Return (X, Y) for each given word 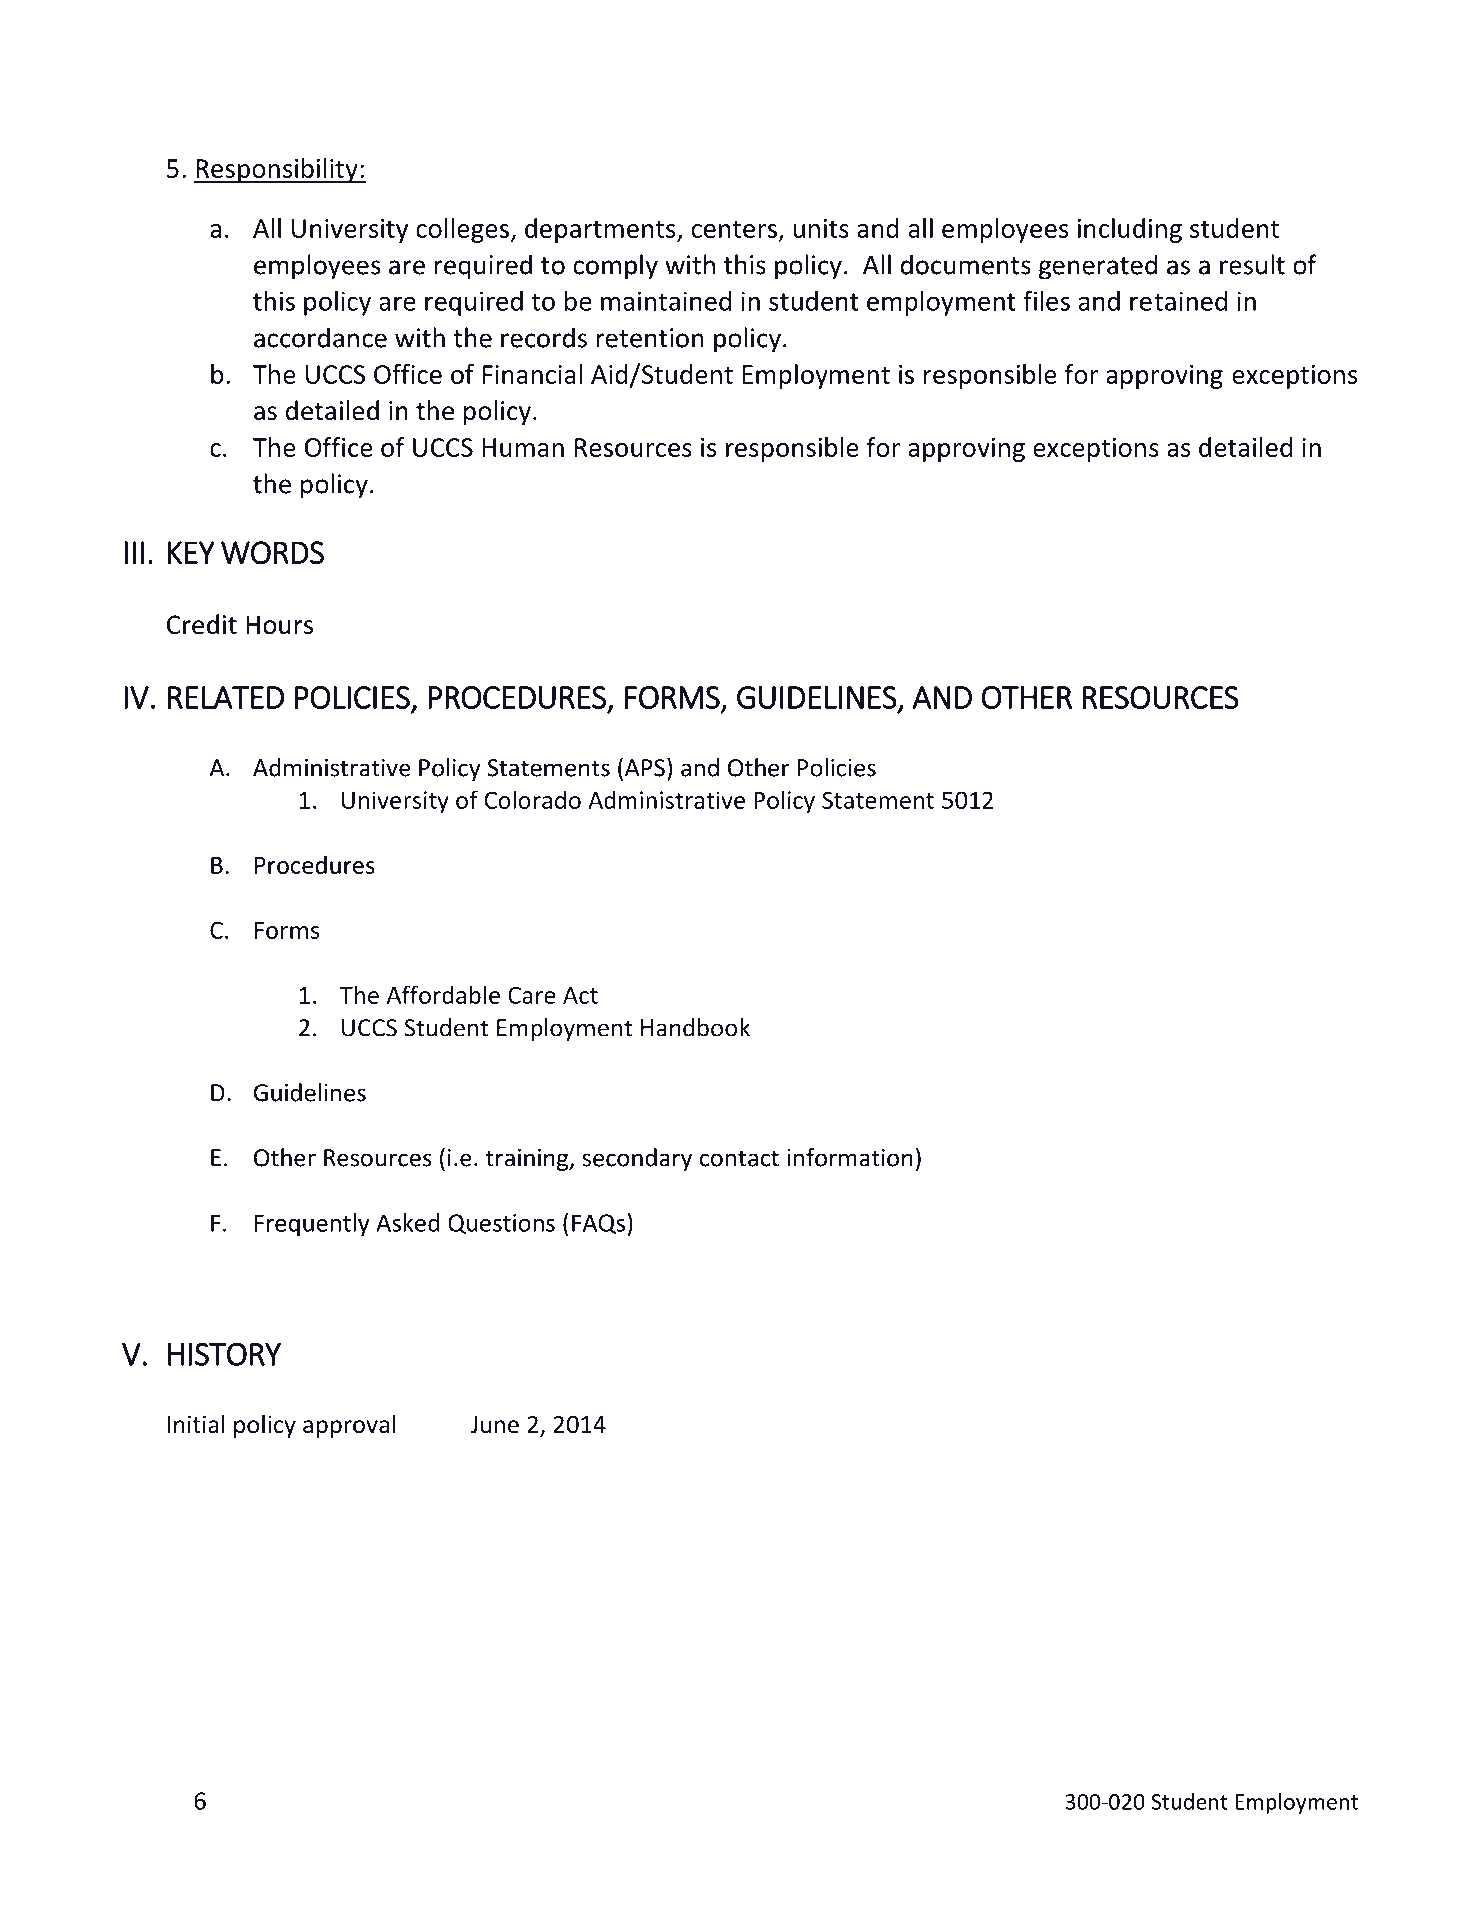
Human (523, 447)
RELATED (226, 697)
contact (739, 1158)
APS (645, 768)
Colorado (533, 799)
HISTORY (224, 1354)
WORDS (272, 553)
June (494, 1425)
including (1130, 230)
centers (734, 229)
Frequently (312, 1225)
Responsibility (277, 170)
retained (1178, 301)
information (850, 1157)
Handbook (695, 1027)
